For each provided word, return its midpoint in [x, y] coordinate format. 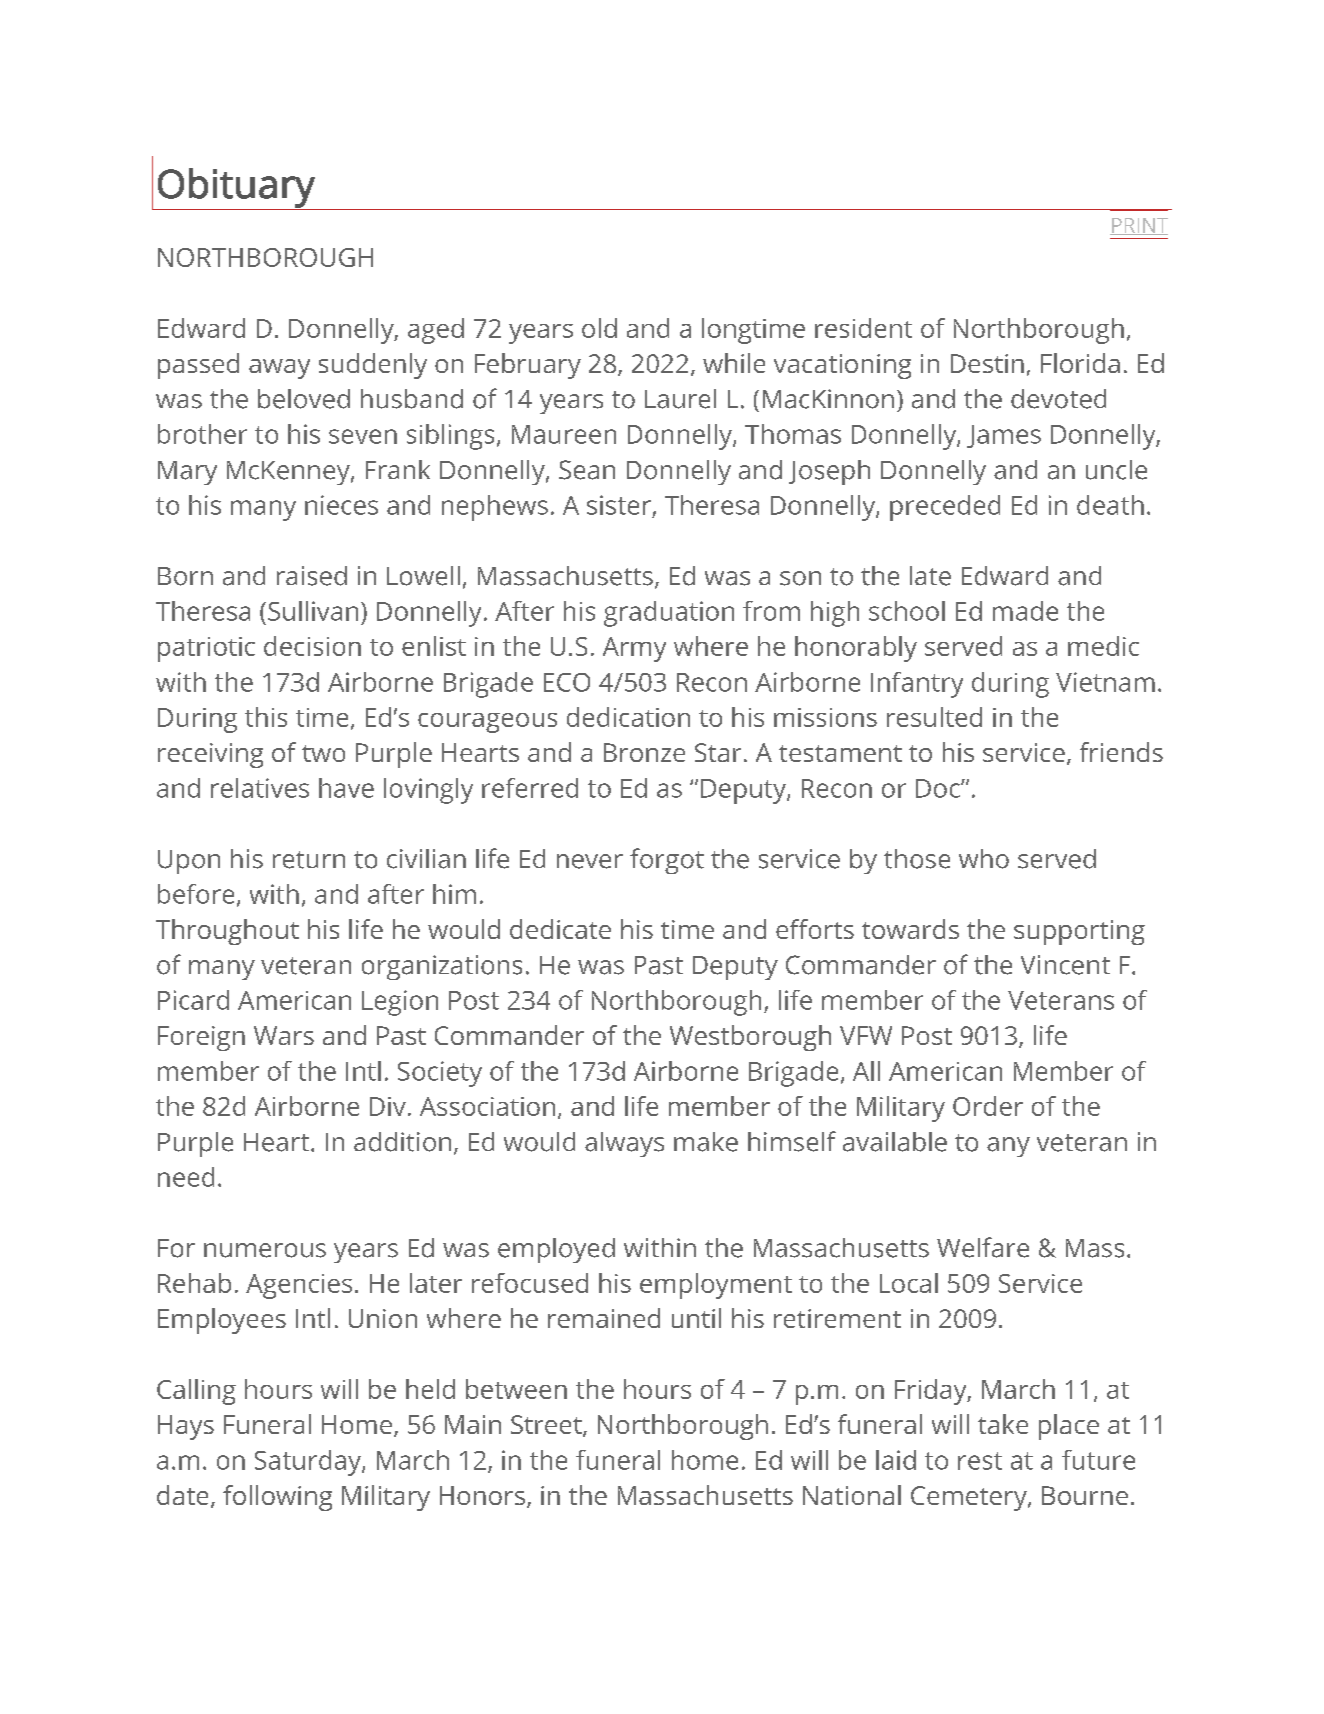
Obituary [236, 189]
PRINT [1139, 226]
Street [547, 1426]
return [309, 860]
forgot [667, 861]
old [599, 328]
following [277, 1498]
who [984, 859]
